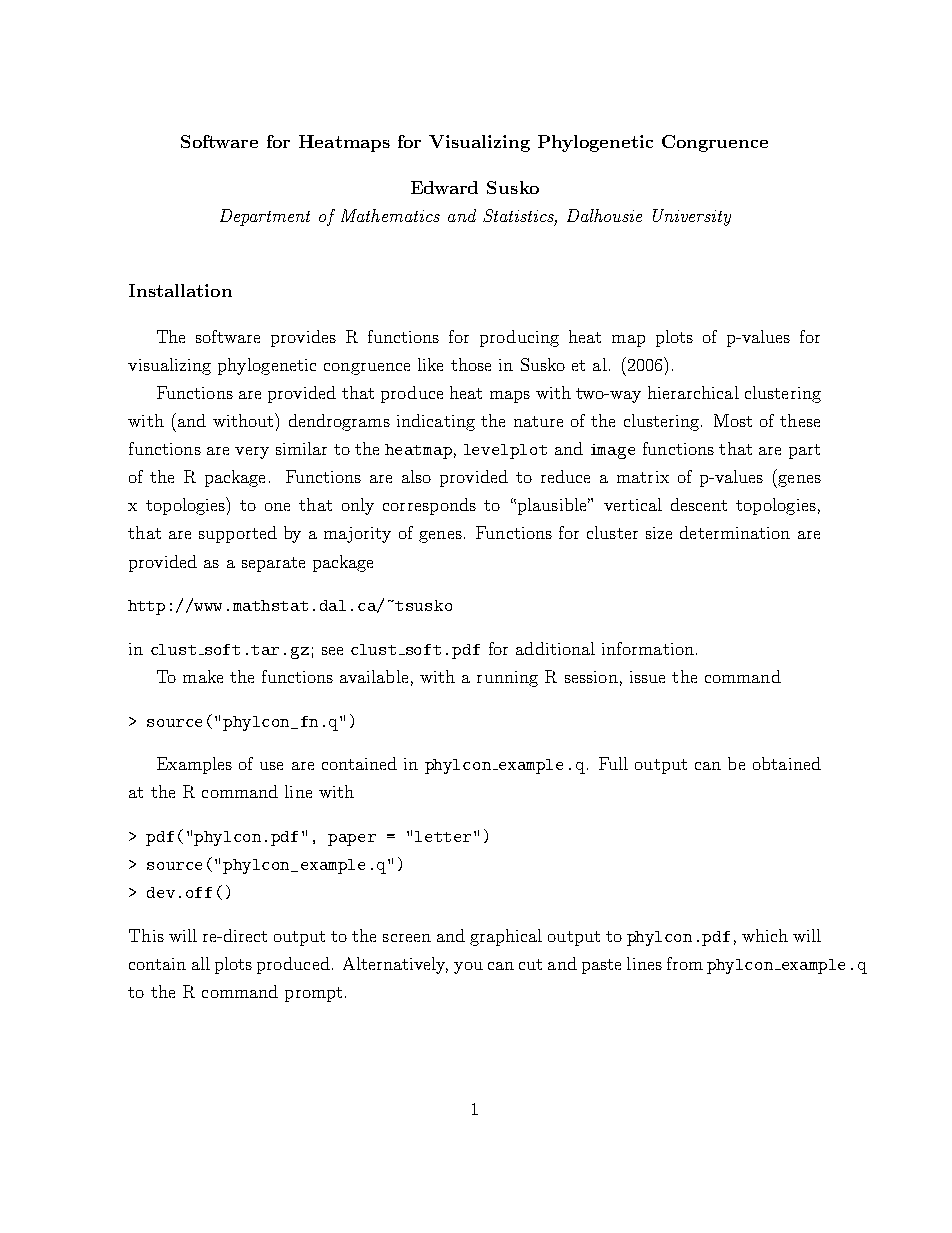  Describe the element at coordinates (146, 935) in the screenshot. I see `This` at that location.
